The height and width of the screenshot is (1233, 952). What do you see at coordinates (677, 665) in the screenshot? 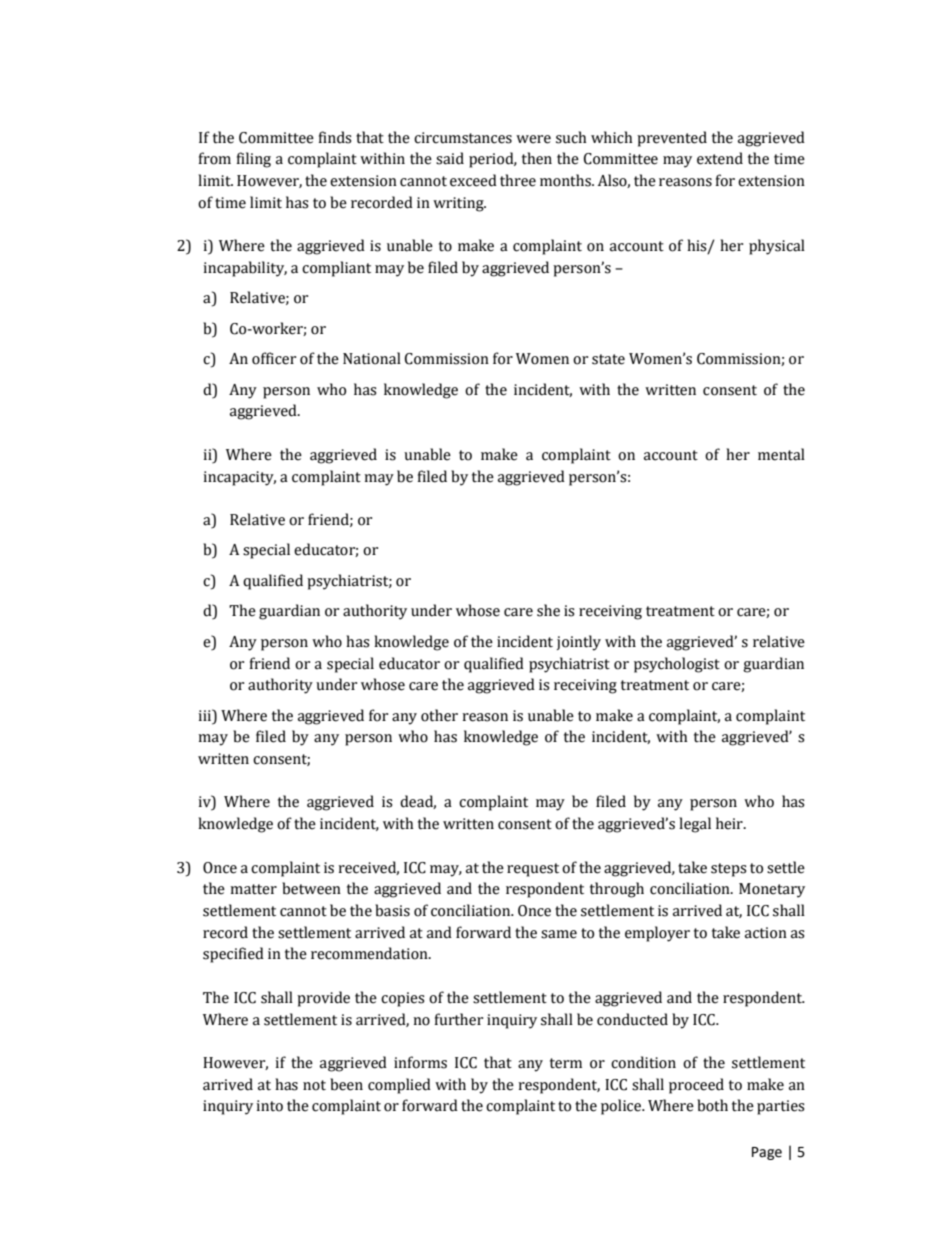
I see `psychologist` at bounding box center [677, 665].
